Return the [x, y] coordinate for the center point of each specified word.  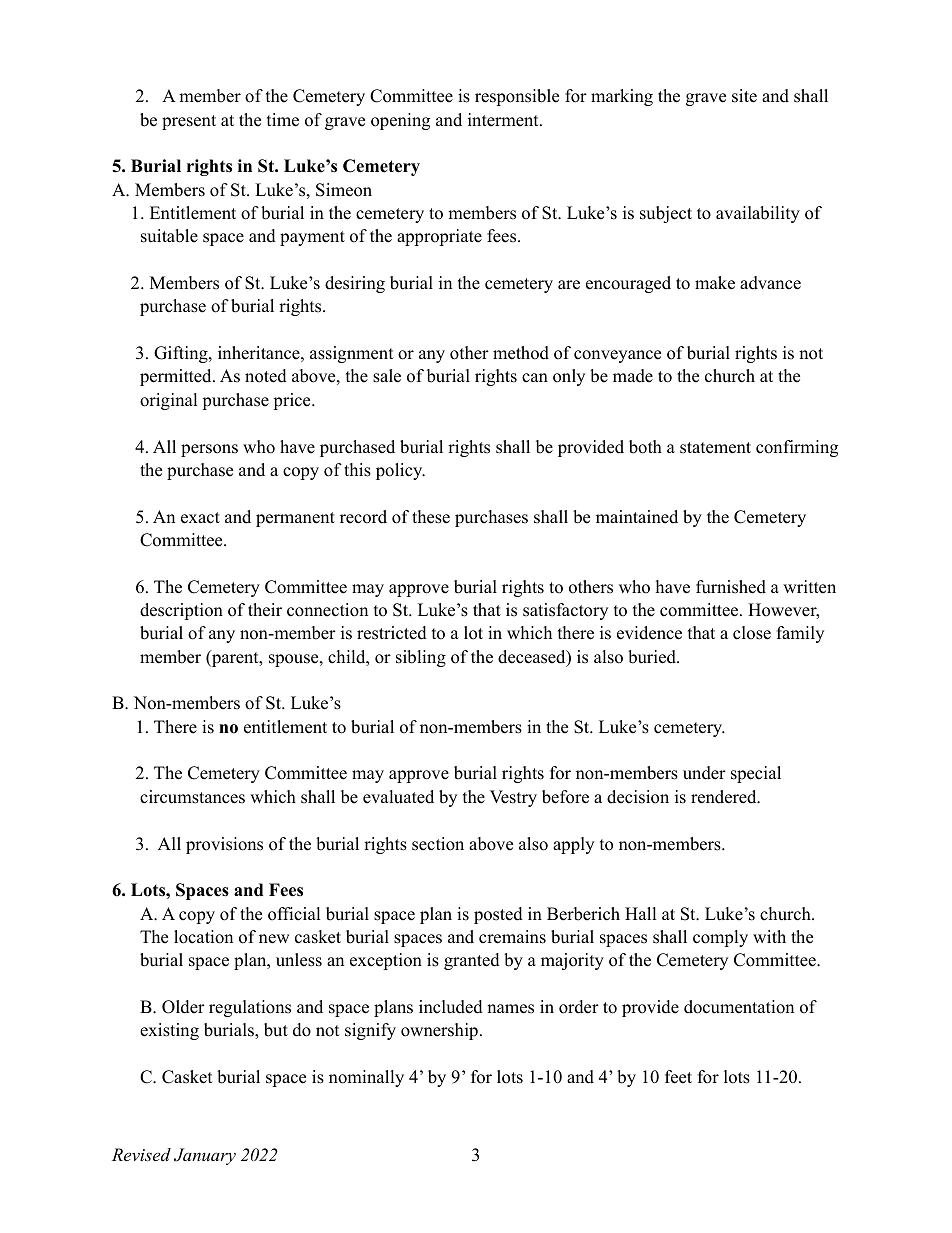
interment [504, 120]
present [189, 122]
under [704, 773]
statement [715, 448]
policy [400, 471]
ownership [439, 1031]
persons [209, 450]
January [205, 1156]
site [744, 96]
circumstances [192, 797]
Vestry [513, 798]
